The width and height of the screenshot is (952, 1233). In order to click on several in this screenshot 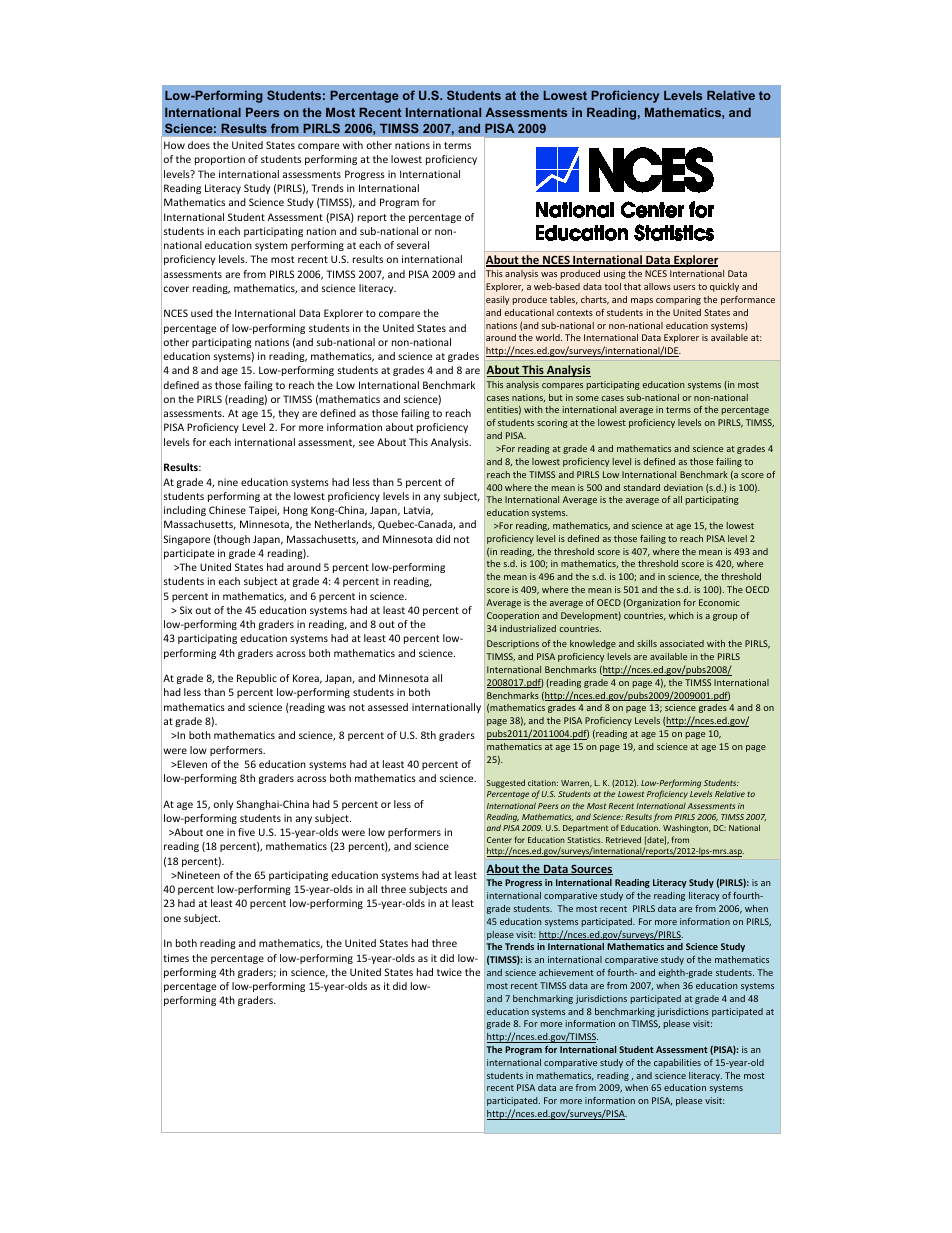, I will do `click(413, 245)`.
